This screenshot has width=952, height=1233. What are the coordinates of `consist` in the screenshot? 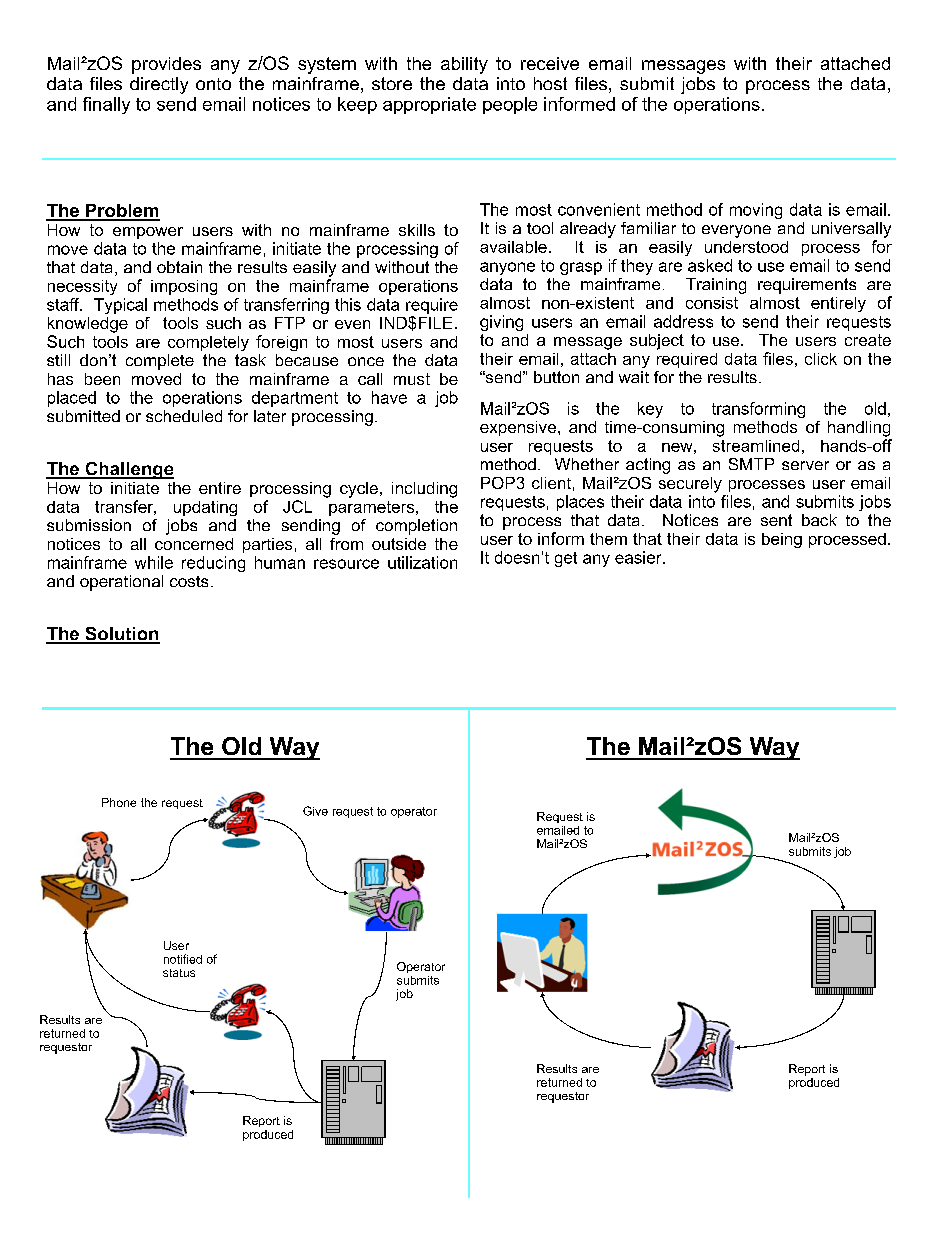 It's located at (712, 303).
